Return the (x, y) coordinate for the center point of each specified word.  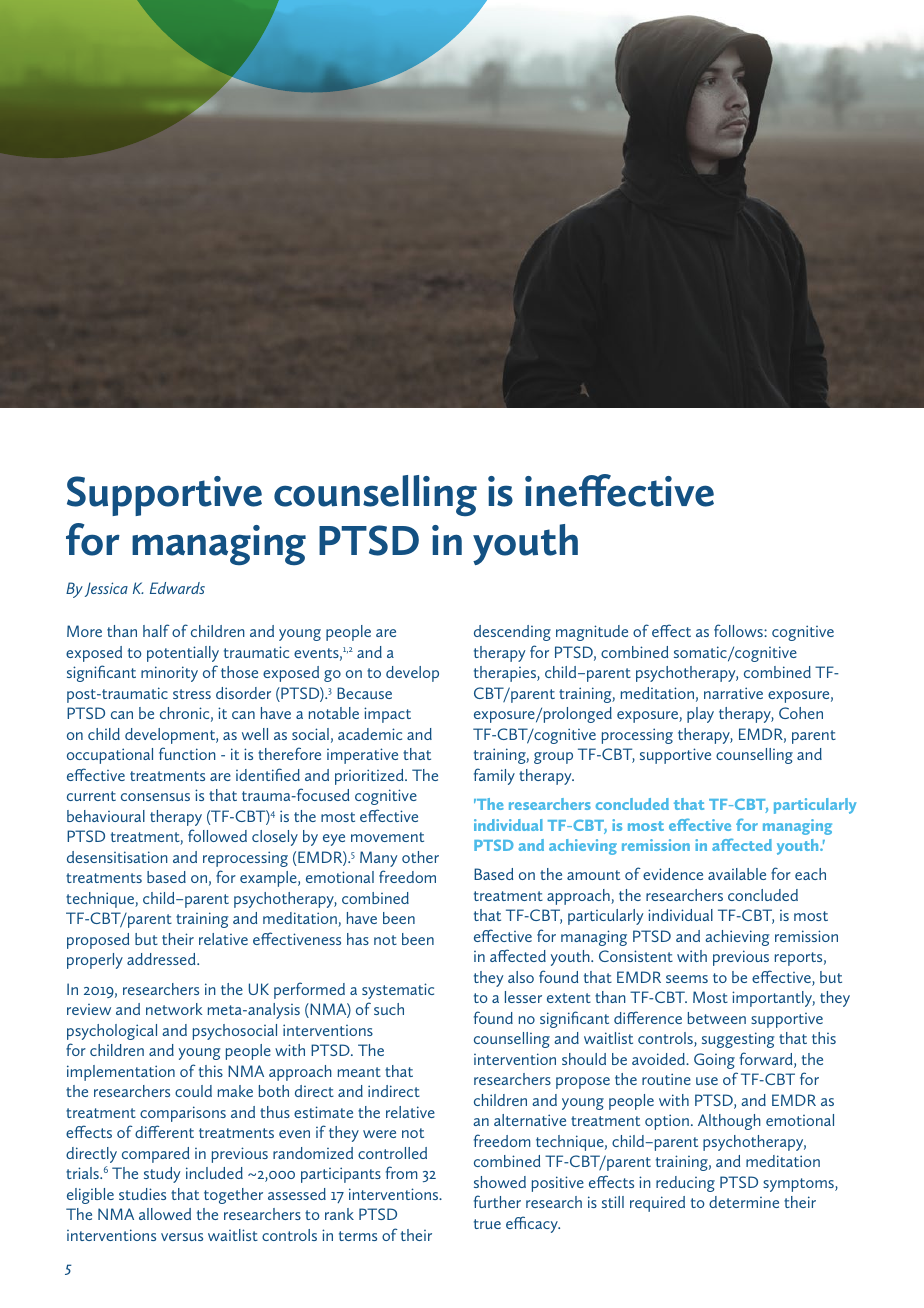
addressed (162, 959)
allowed (165, 1214)
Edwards (177, 588)
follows (739, 630)
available (737, 874)
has (358, 939)
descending (512, 633)
